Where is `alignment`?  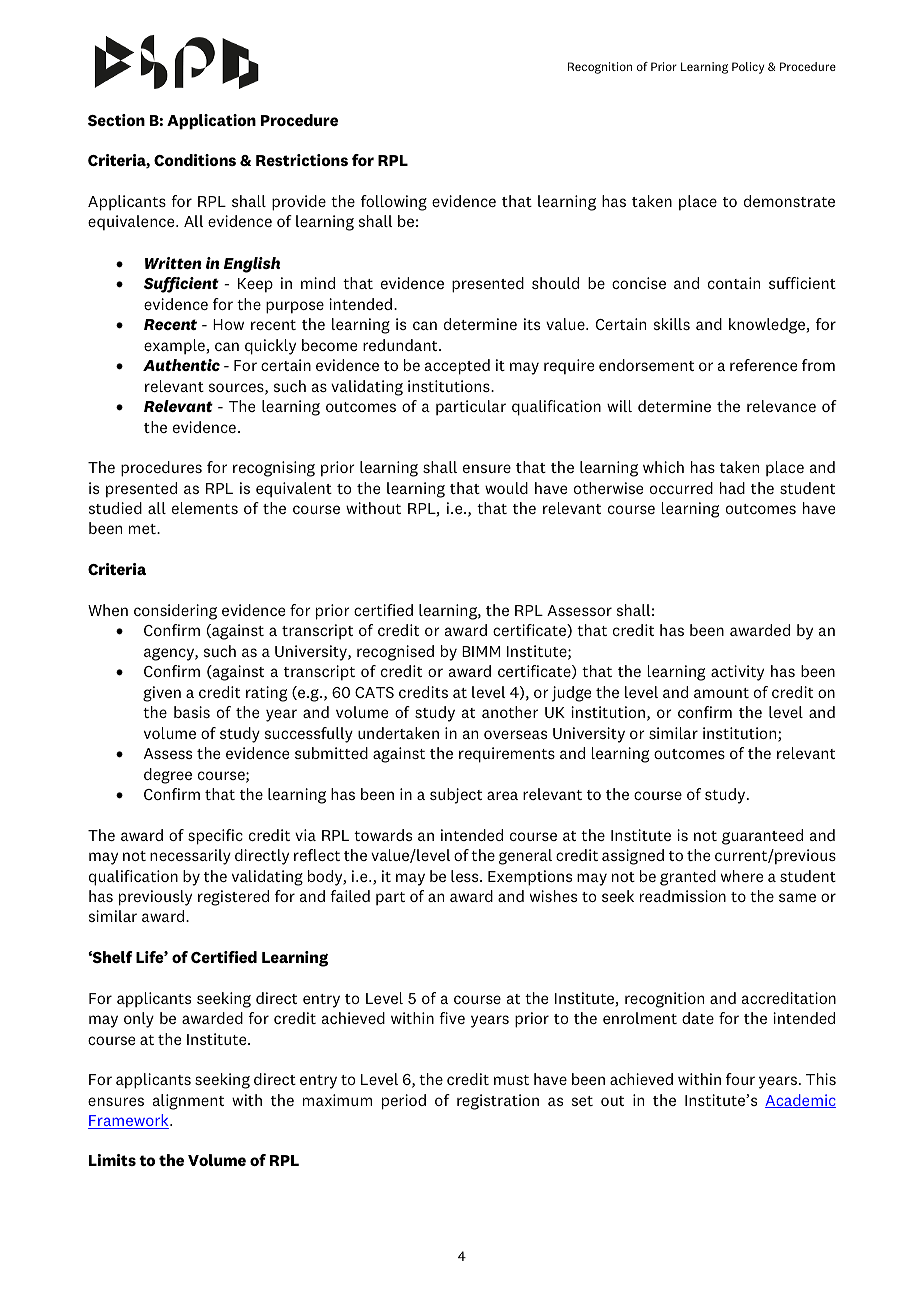 alignment is located at coordinates (188, 1102).
